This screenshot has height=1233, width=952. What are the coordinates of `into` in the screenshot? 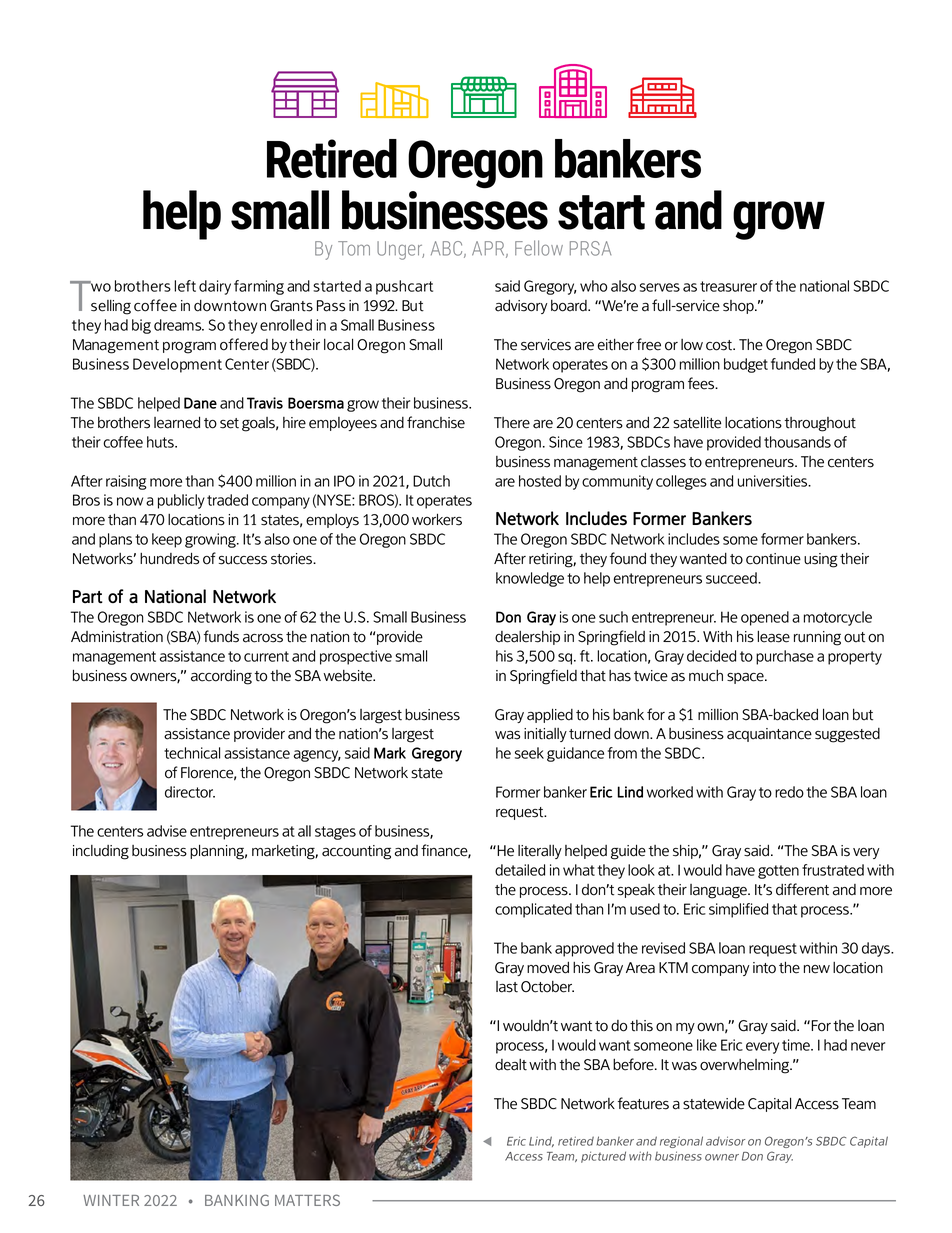 It's located at (764, 968).
